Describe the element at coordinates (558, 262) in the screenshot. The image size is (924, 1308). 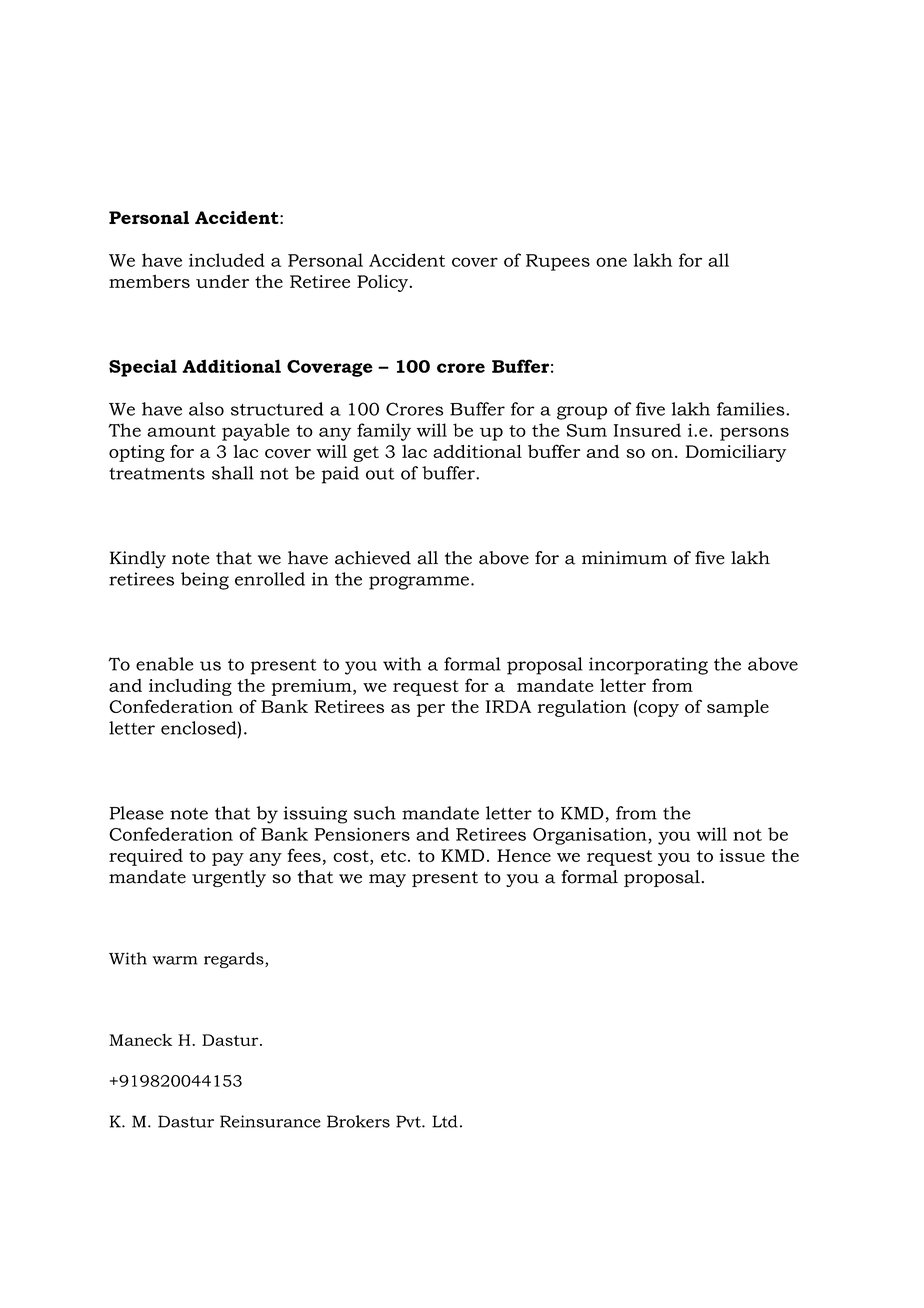
I see `Rupees` at that location.
